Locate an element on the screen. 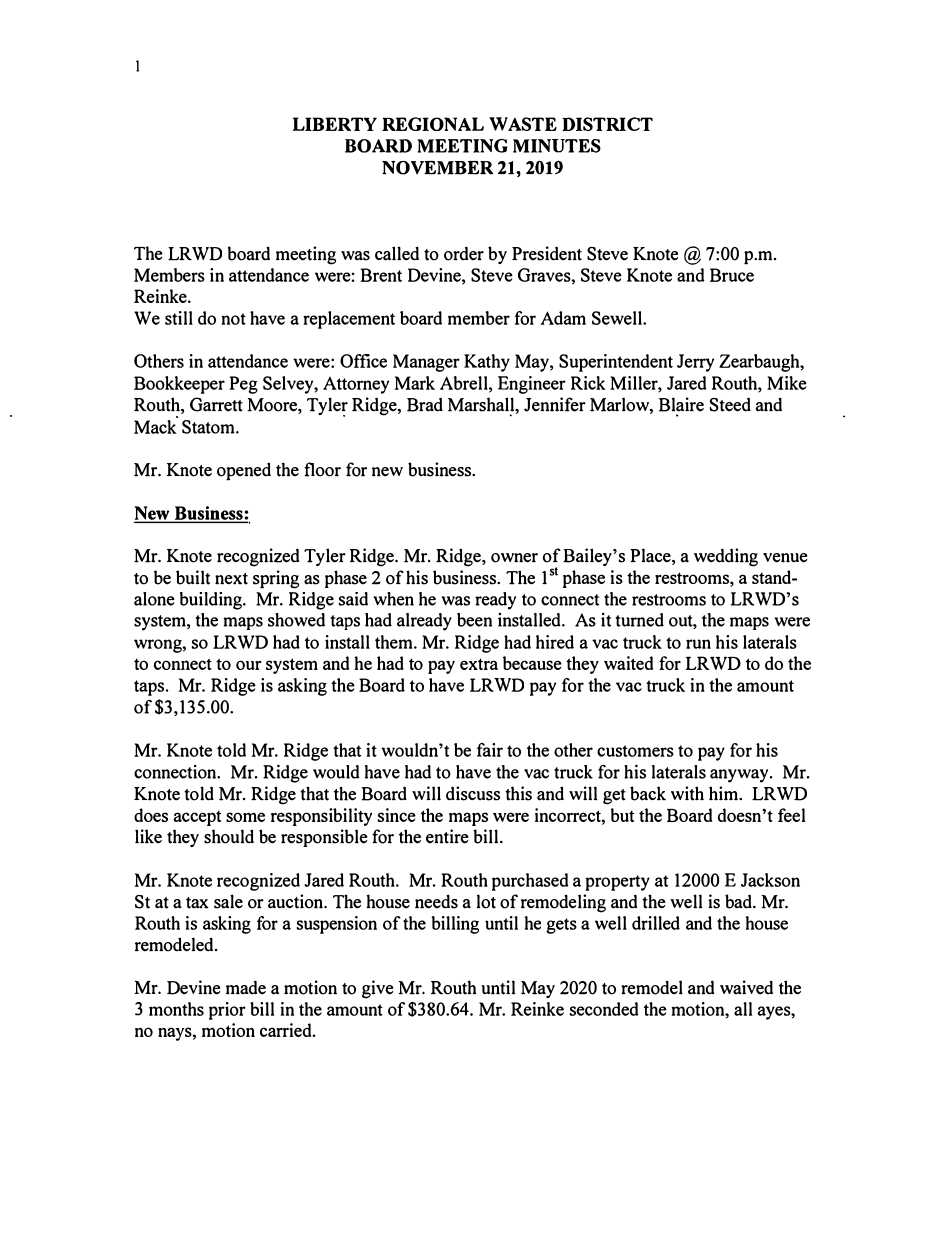  Brad is located at coordinates (425, 405).
